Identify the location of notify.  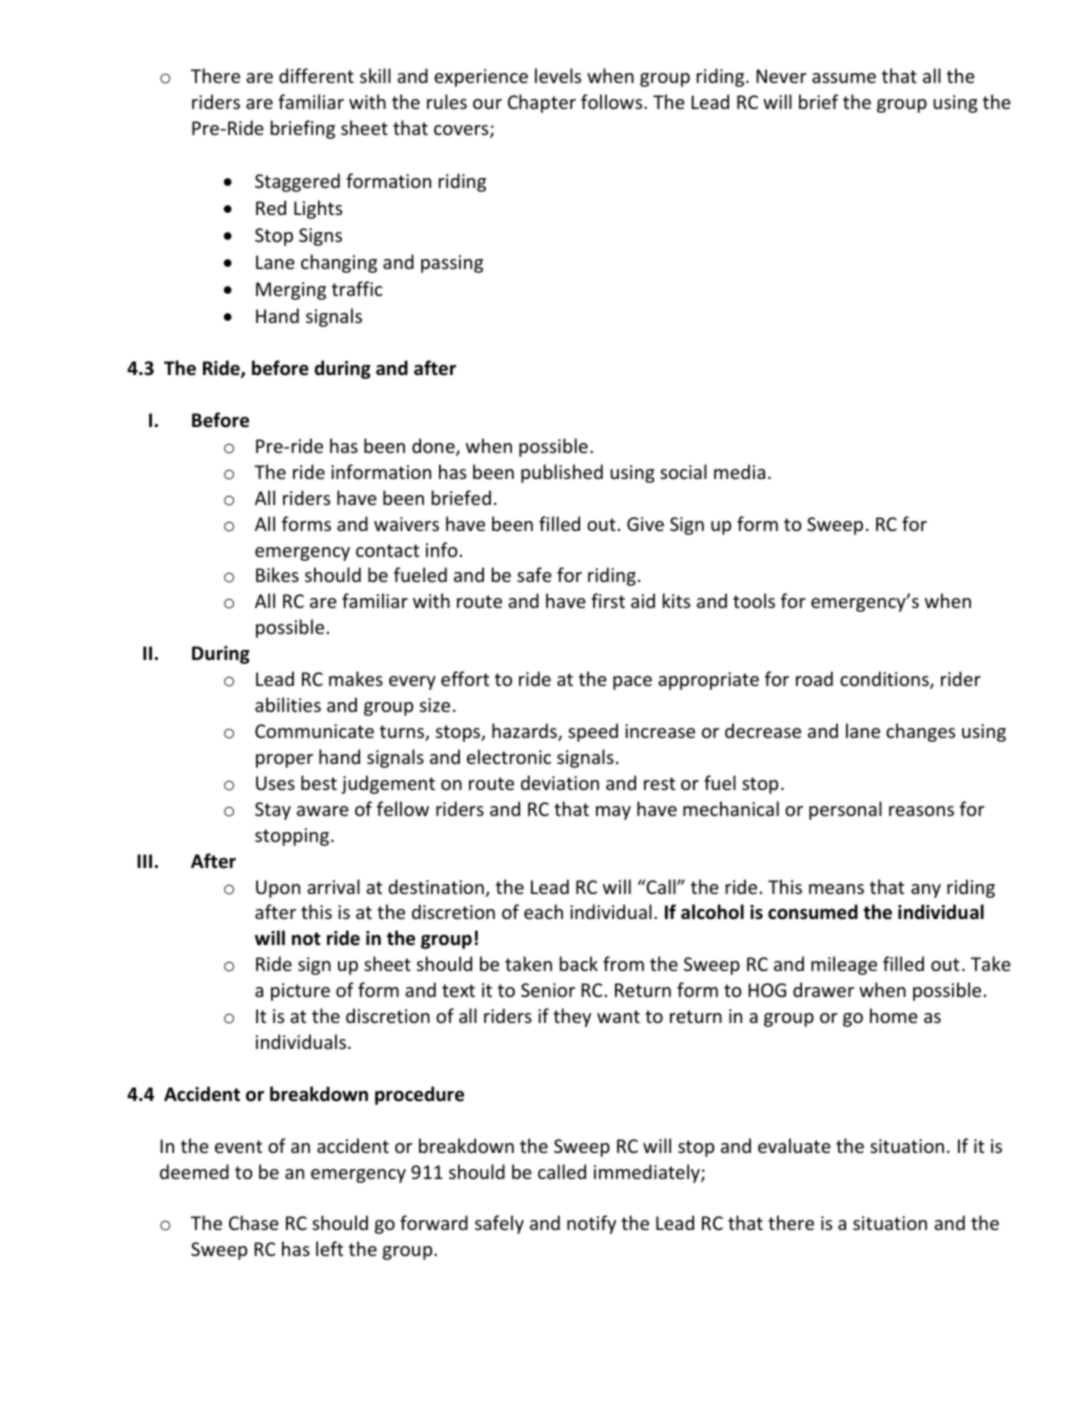
(591, 1224).
